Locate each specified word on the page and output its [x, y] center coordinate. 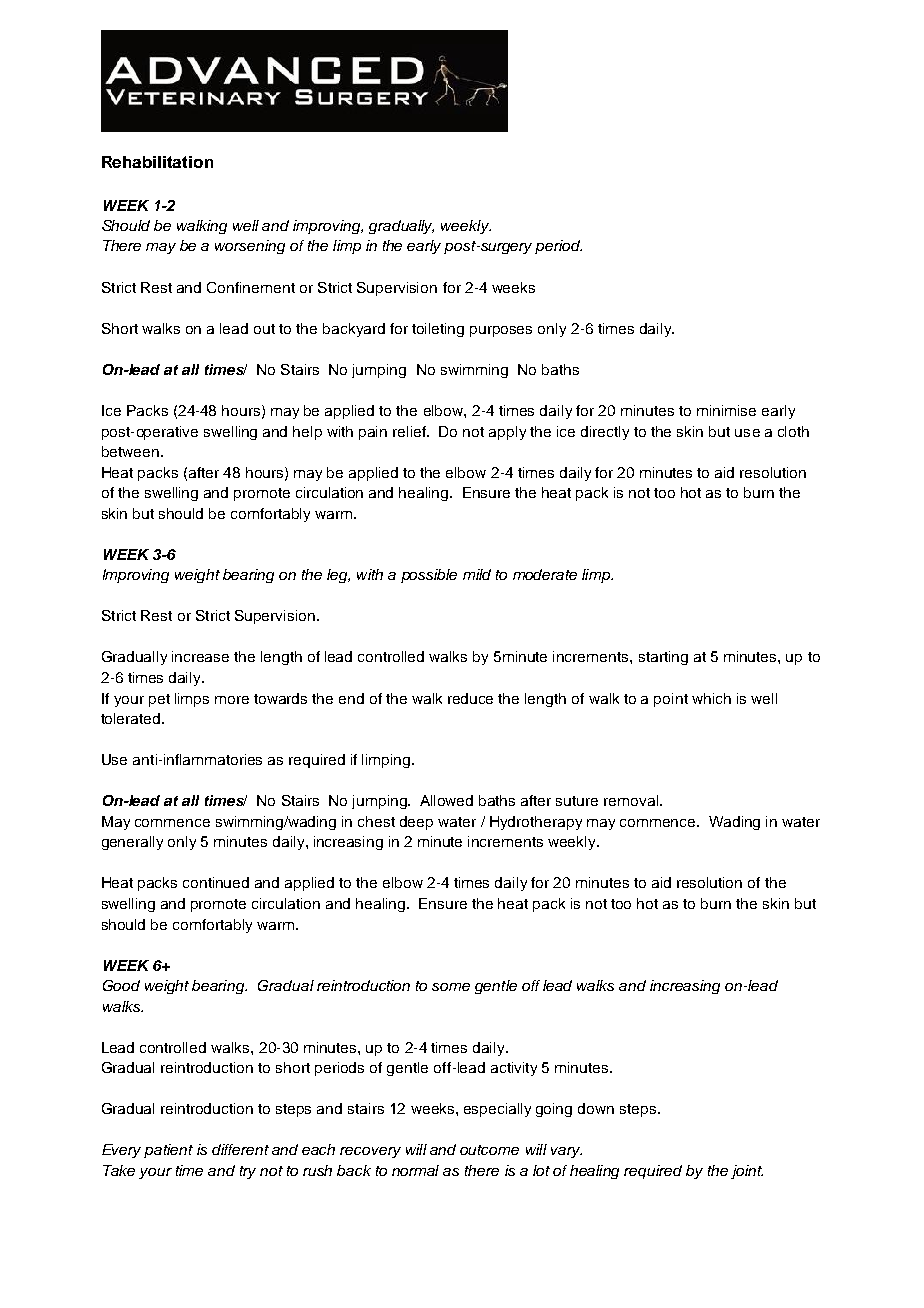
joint [747, 1172]
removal [632, 800]
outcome [489, 1150]
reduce [470, 698]
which [711, 698]
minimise [726, 410]
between [130, 451]
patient [168, 1151]
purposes [501, 331]
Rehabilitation [157, 162]
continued [216, 882]
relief [410, 431]
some [451, 987]
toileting [438, 330]
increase [200, 656]
